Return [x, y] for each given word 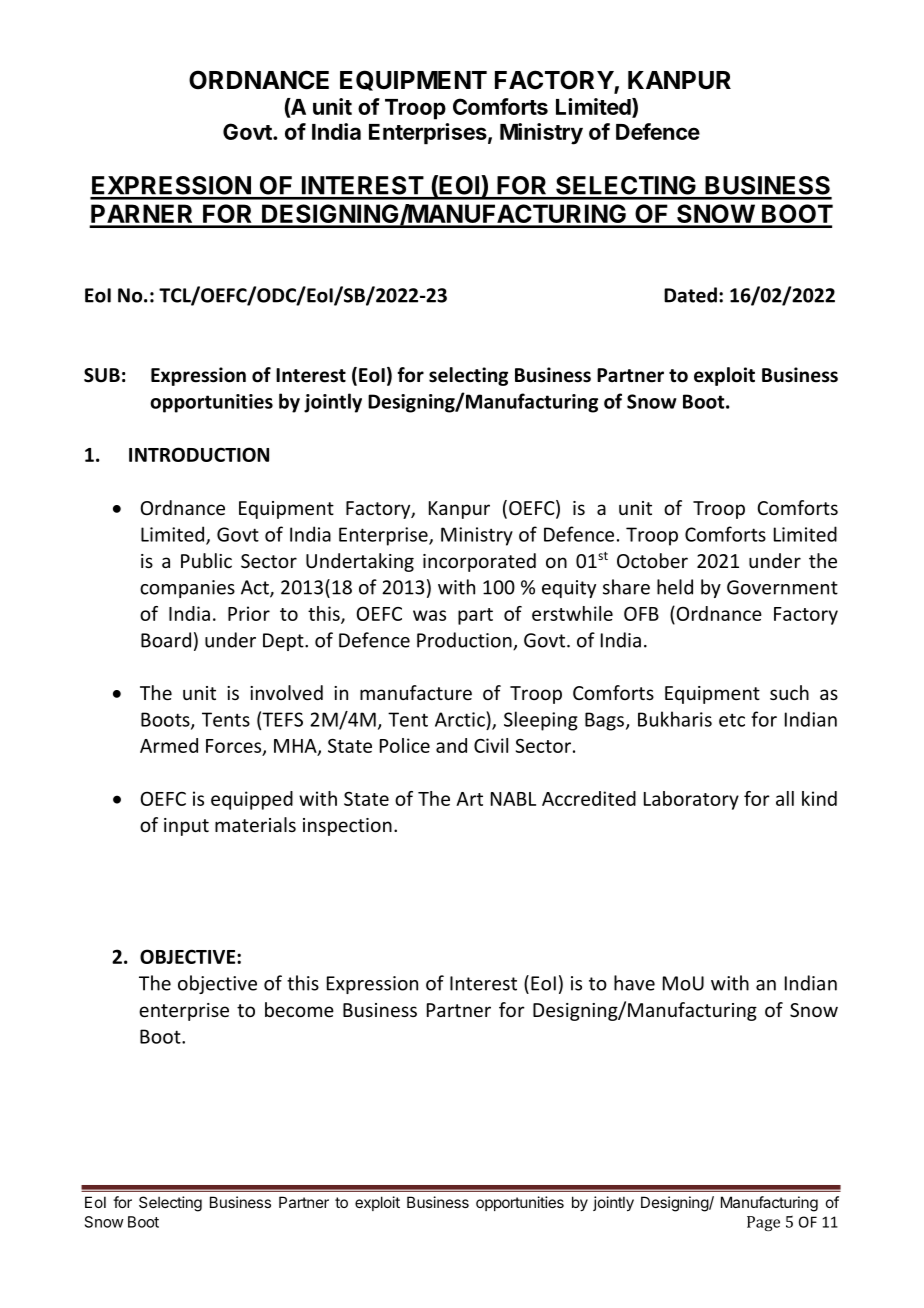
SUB [102, 375]
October [652, 560]
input [186, 827]
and [451, 745]
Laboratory [691, 800]
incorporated [479, 562]
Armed [169, 745]
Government [782, 587]
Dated [690, 295]
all [785, 798]
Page [763, 1223]
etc [732, 720]
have [634, 983]
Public [206, 560]
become [299, 1009]
